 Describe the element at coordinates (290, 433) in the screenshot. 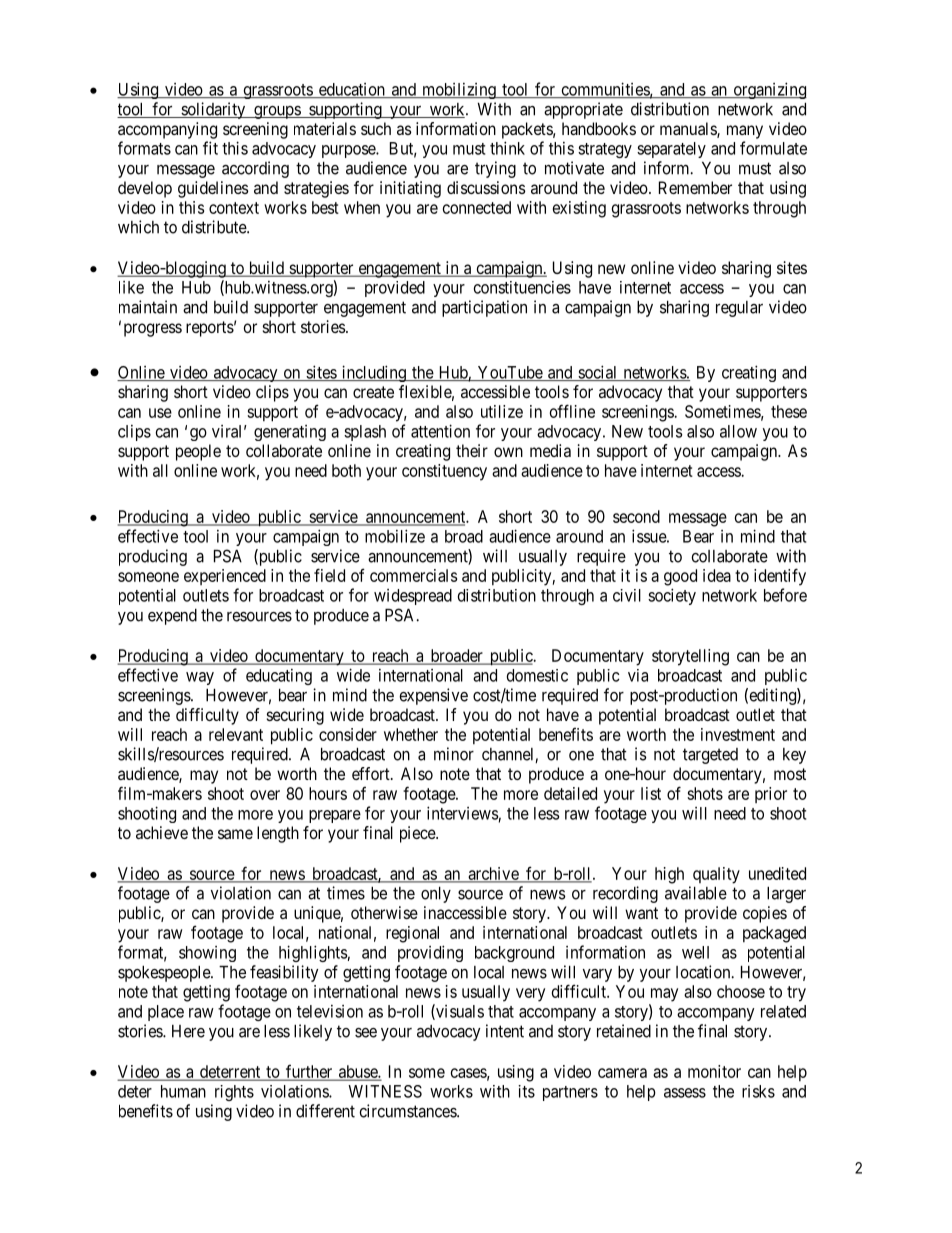

I see `generating` at that location.
